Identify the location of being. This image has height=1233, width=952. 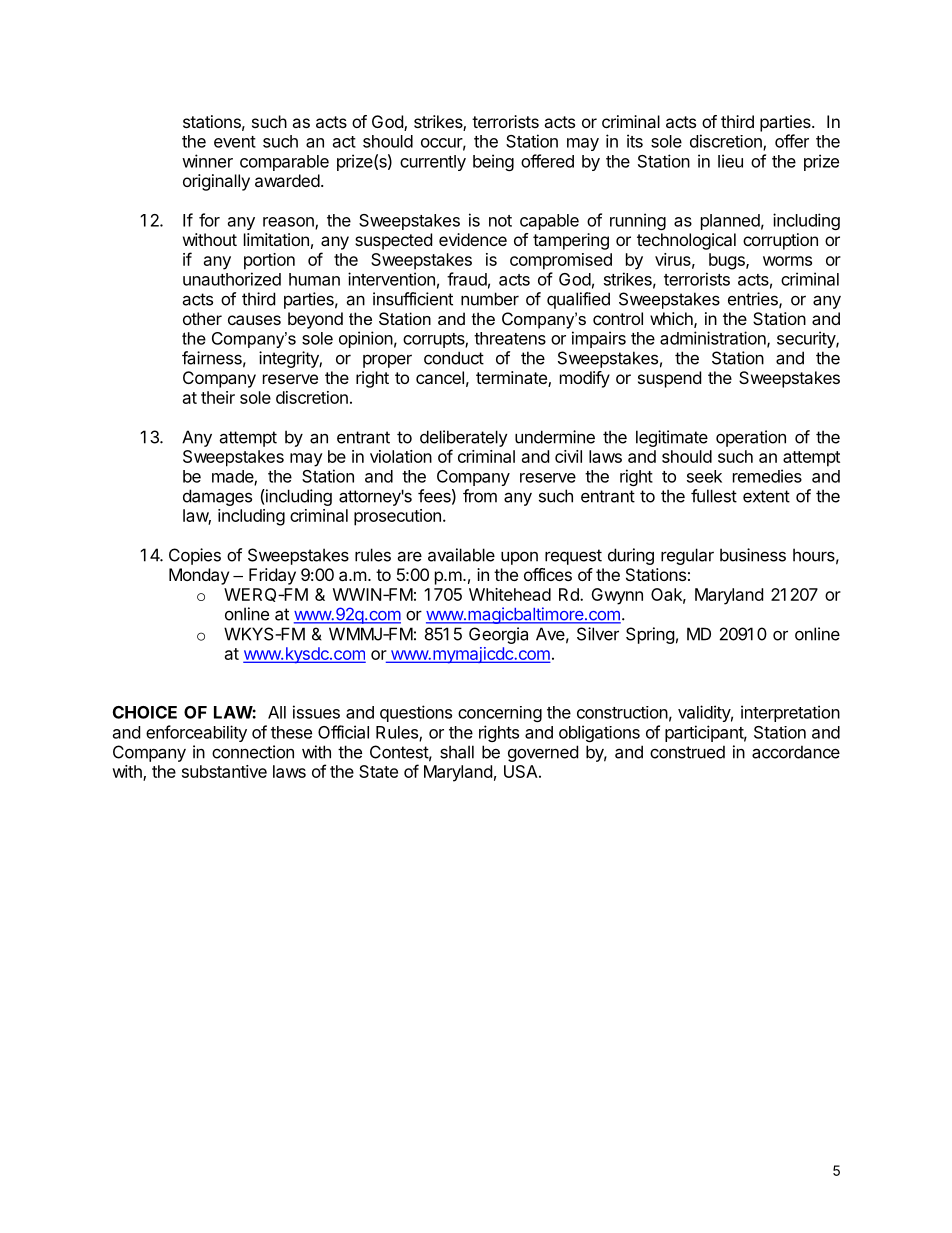
(493, 162).
